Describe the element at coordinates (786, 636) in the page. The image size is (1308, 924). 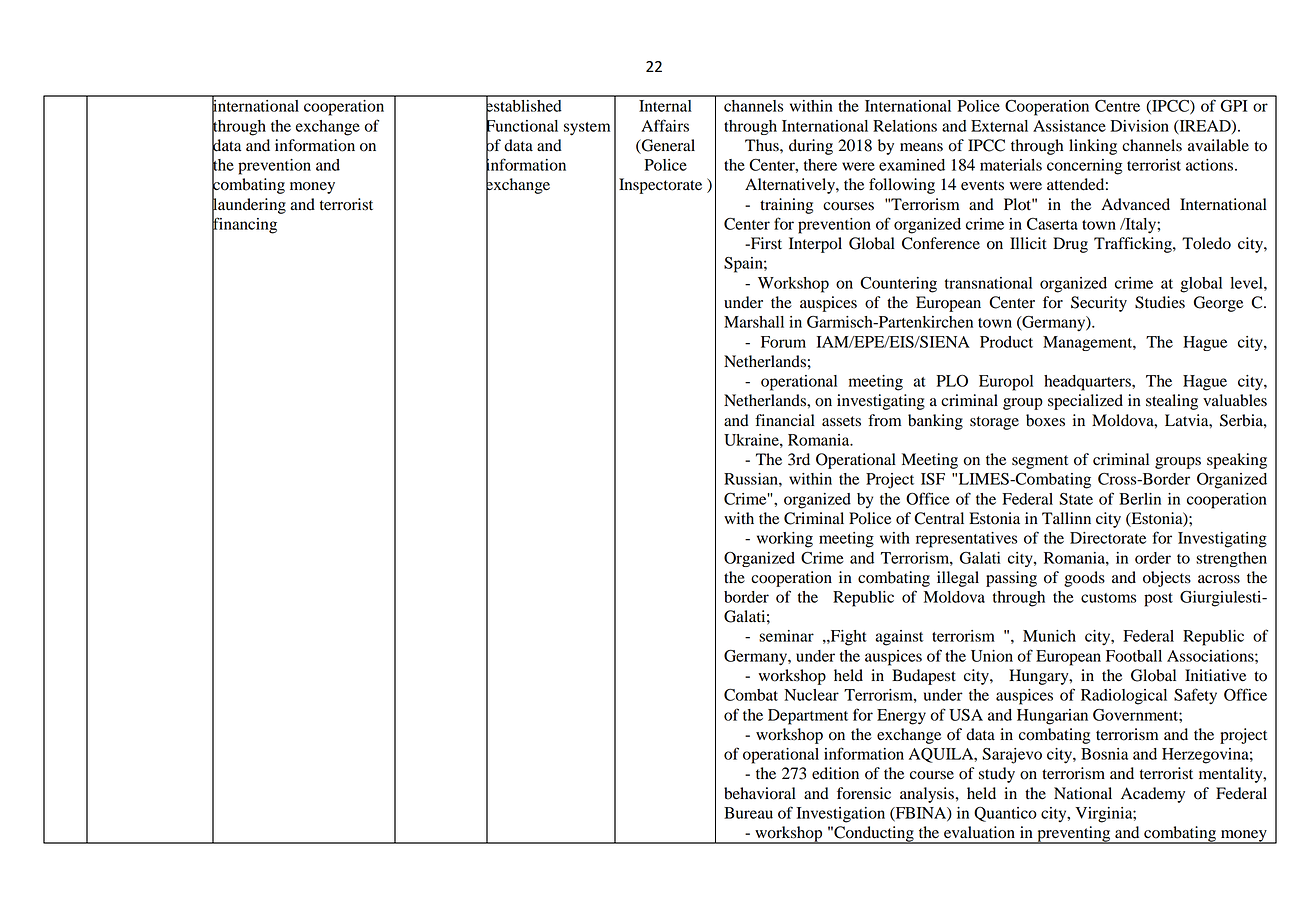
I see `seminar` at that location.
